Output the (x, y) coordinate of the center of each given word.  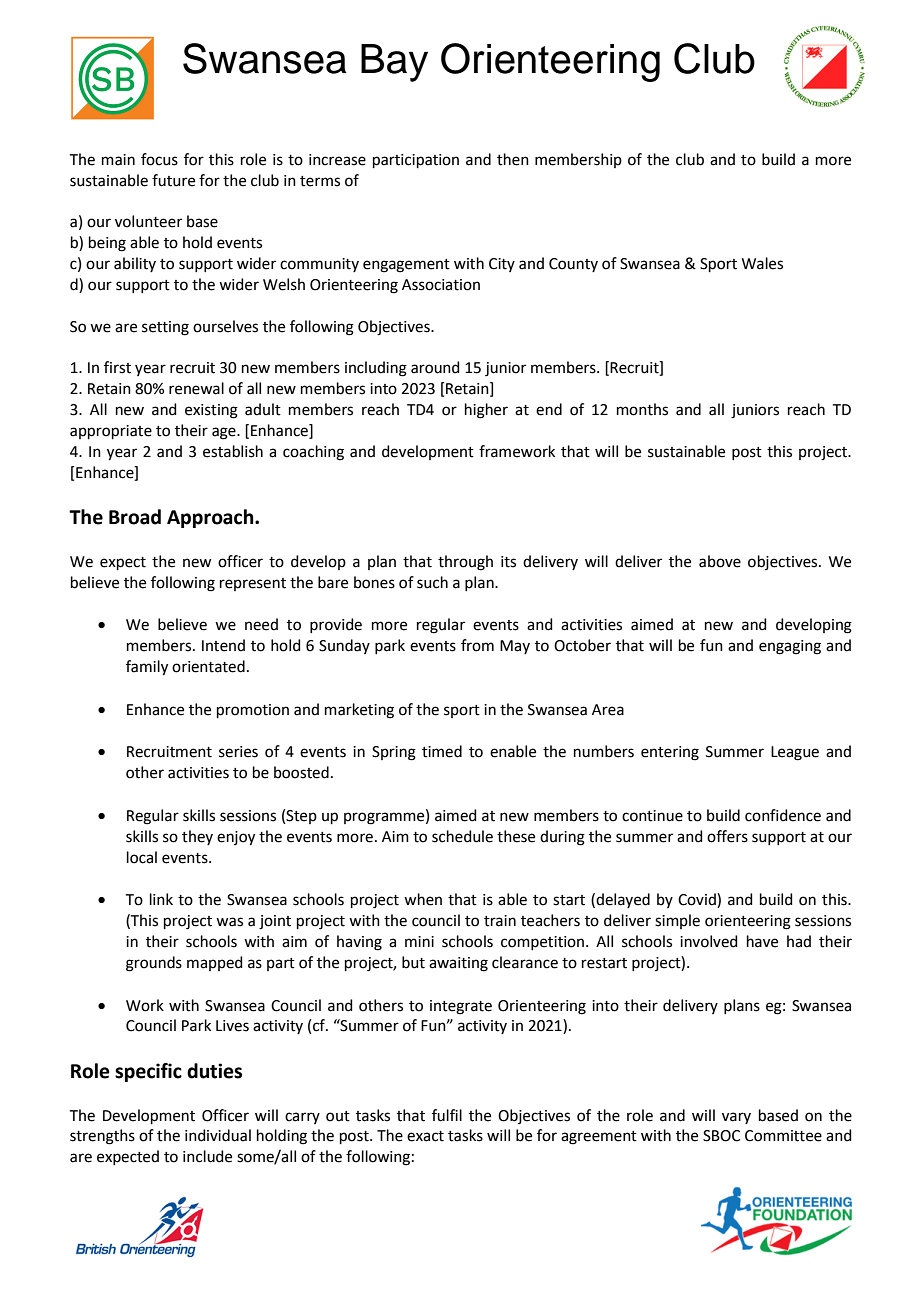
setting (165, 328)
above (720, 561)
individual (218, 1135)
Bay (394, 63)
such (432, 582)
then (513, 159)
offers (727, 836)
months (642, 409)
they (197, 837)
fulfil (447, 1115)
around (435, 367)
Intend (223, 645)
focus (159, 159)
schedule (462, 836)
